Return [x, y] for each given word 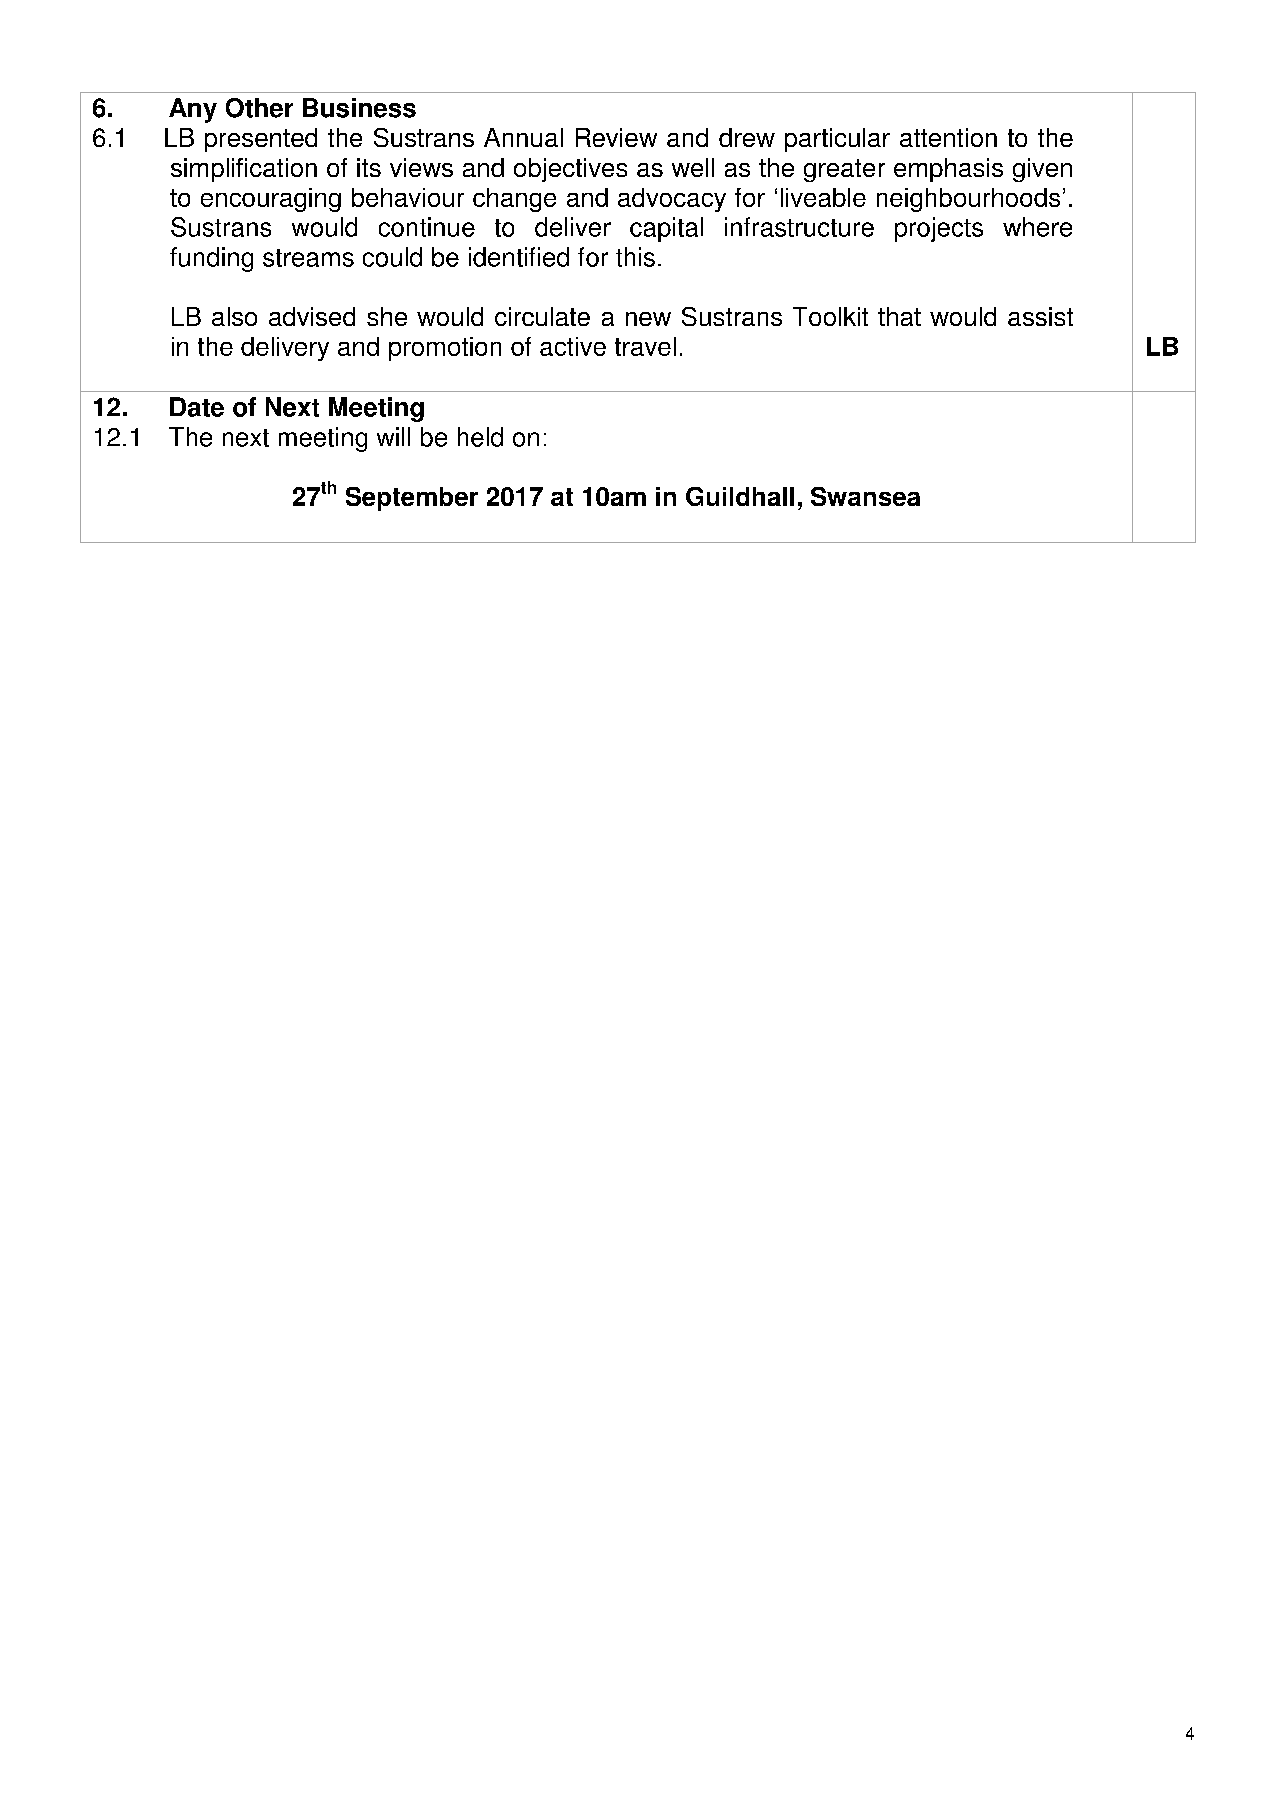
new [648, 319]
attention [948, 137]
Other [259, 108]
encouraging [271, 200]
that [899, 316]
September [412, 499]
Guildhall [740, 496]
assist [1040, 316]
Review [616, 137]
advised [312, 316]
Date [197, 407]
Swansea [865, 496]
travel [645, 346]
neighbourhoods [968, 200]
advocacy [672, 200]
